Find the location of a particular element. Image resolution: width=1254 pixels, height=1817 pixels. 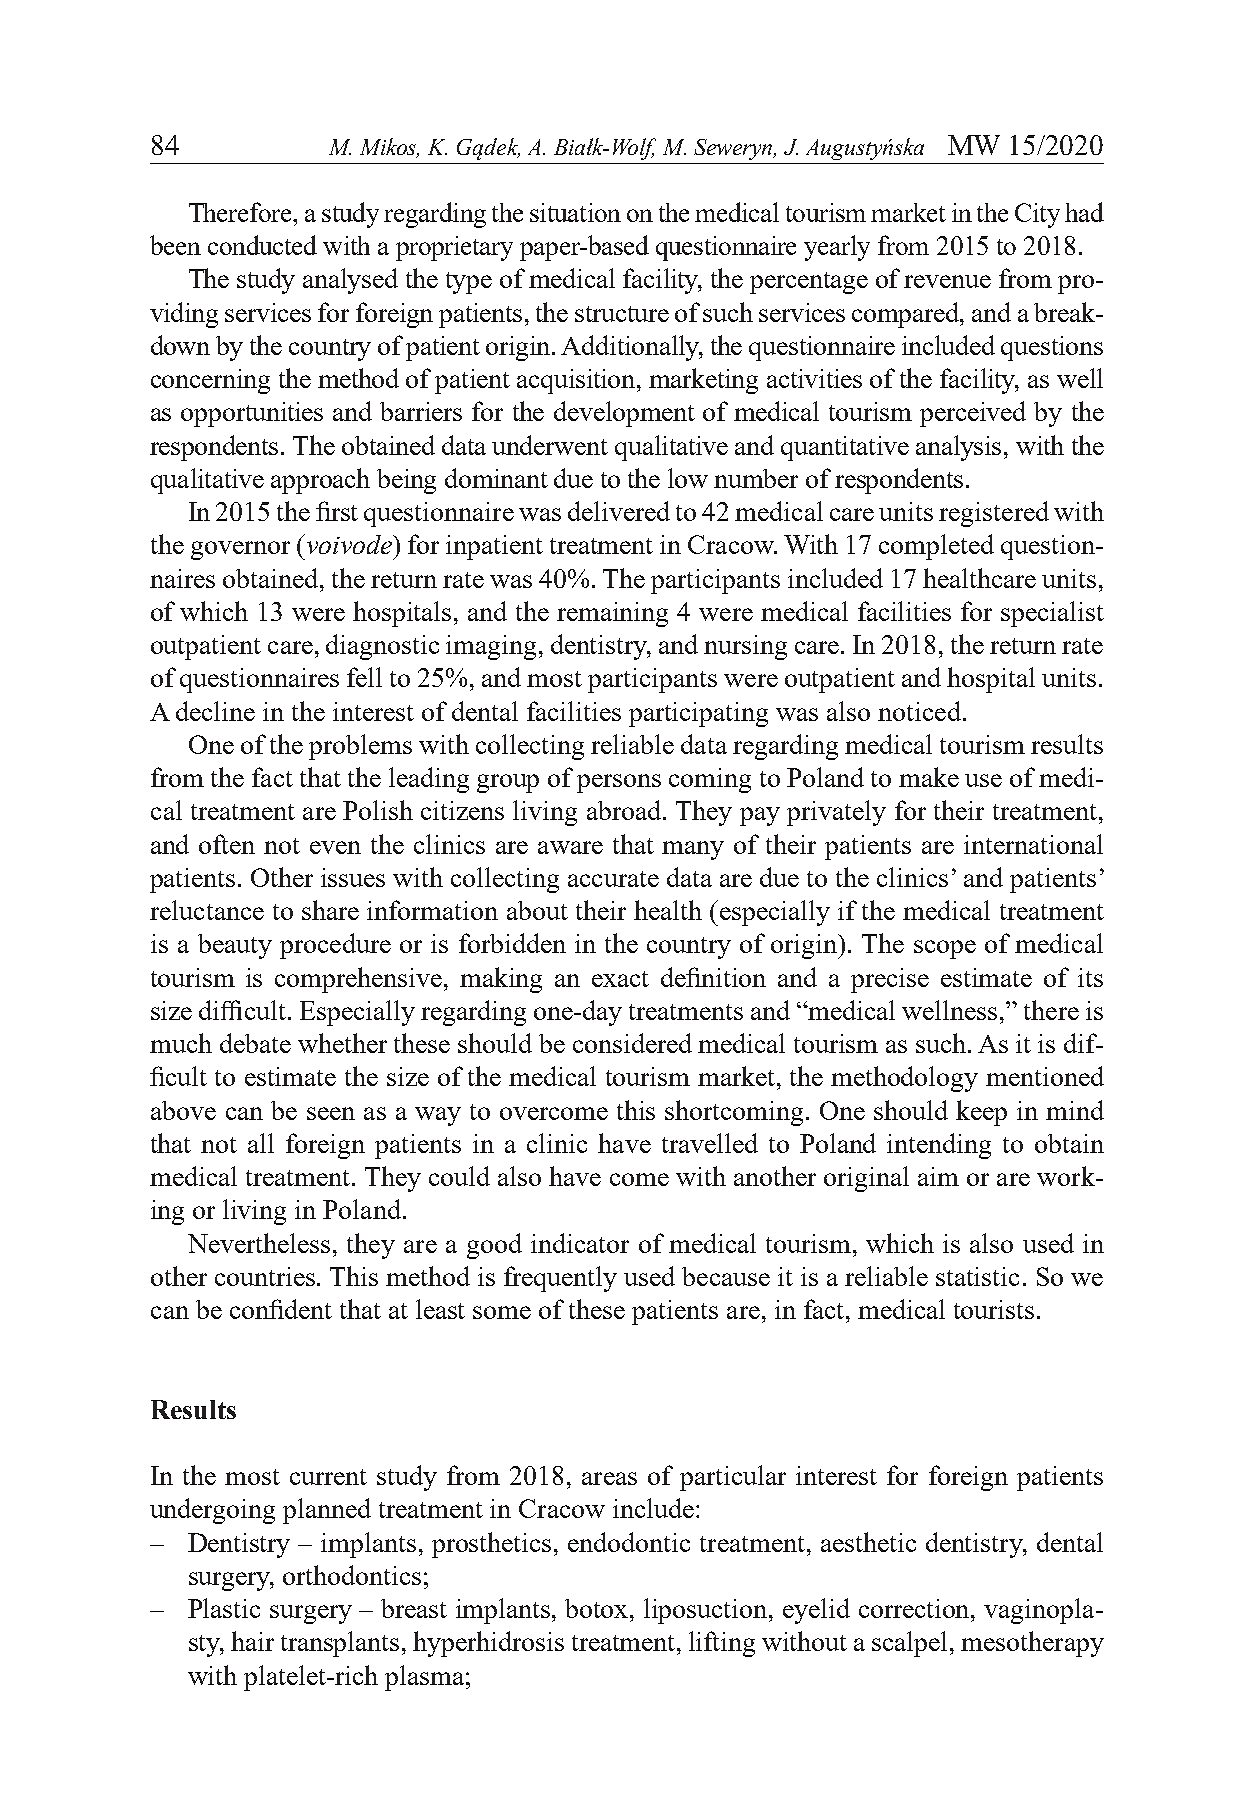

structure is located at coordinates (622, 314).
